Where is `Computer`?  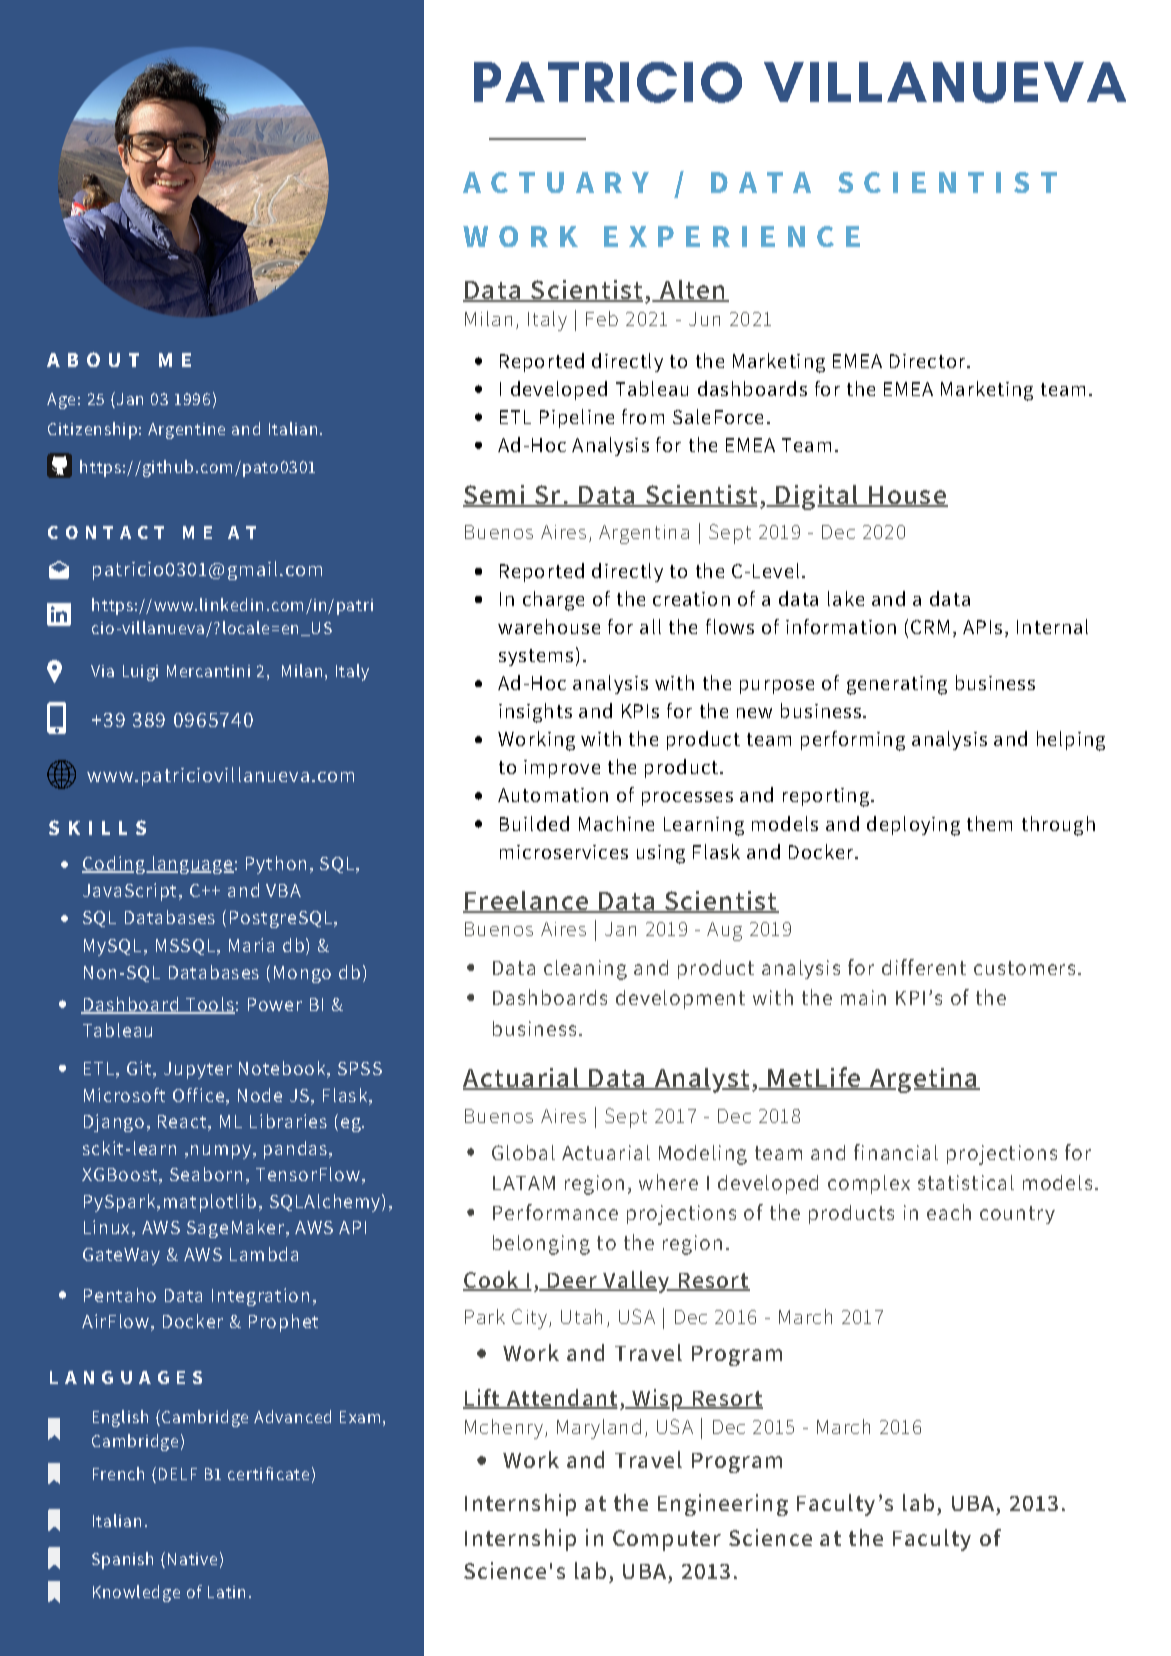
Computer is located at coordinates (667, 1540).
